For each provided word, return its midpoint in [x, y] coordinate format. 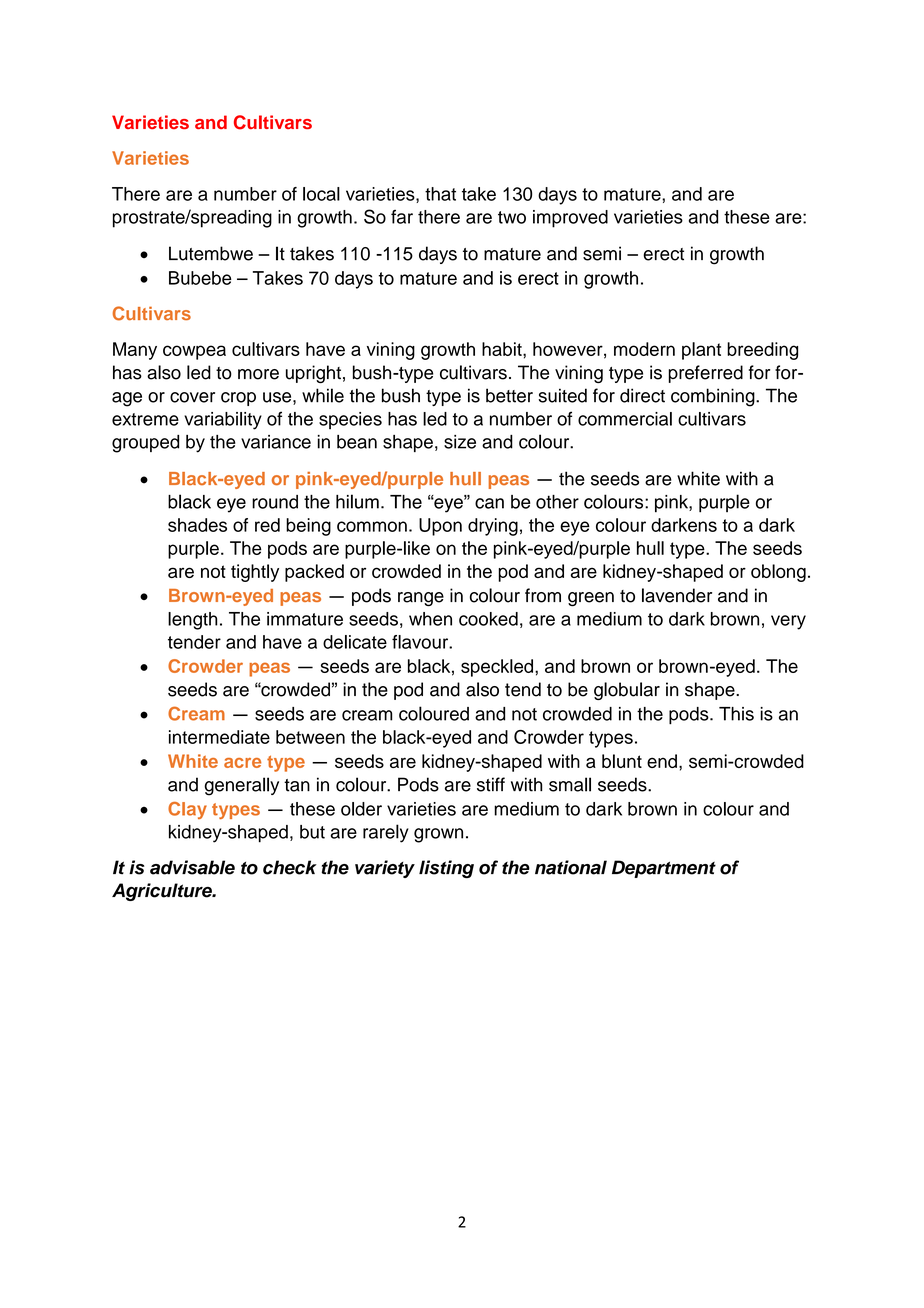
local [321, 194]
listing [446, 869]
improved [570, 219]
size [460, 442]
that [440, 194]
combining [714, 397]
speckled [497, 668]
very [788, 622]
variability [223, 421]
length [192, 621]
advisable [192, 867]
